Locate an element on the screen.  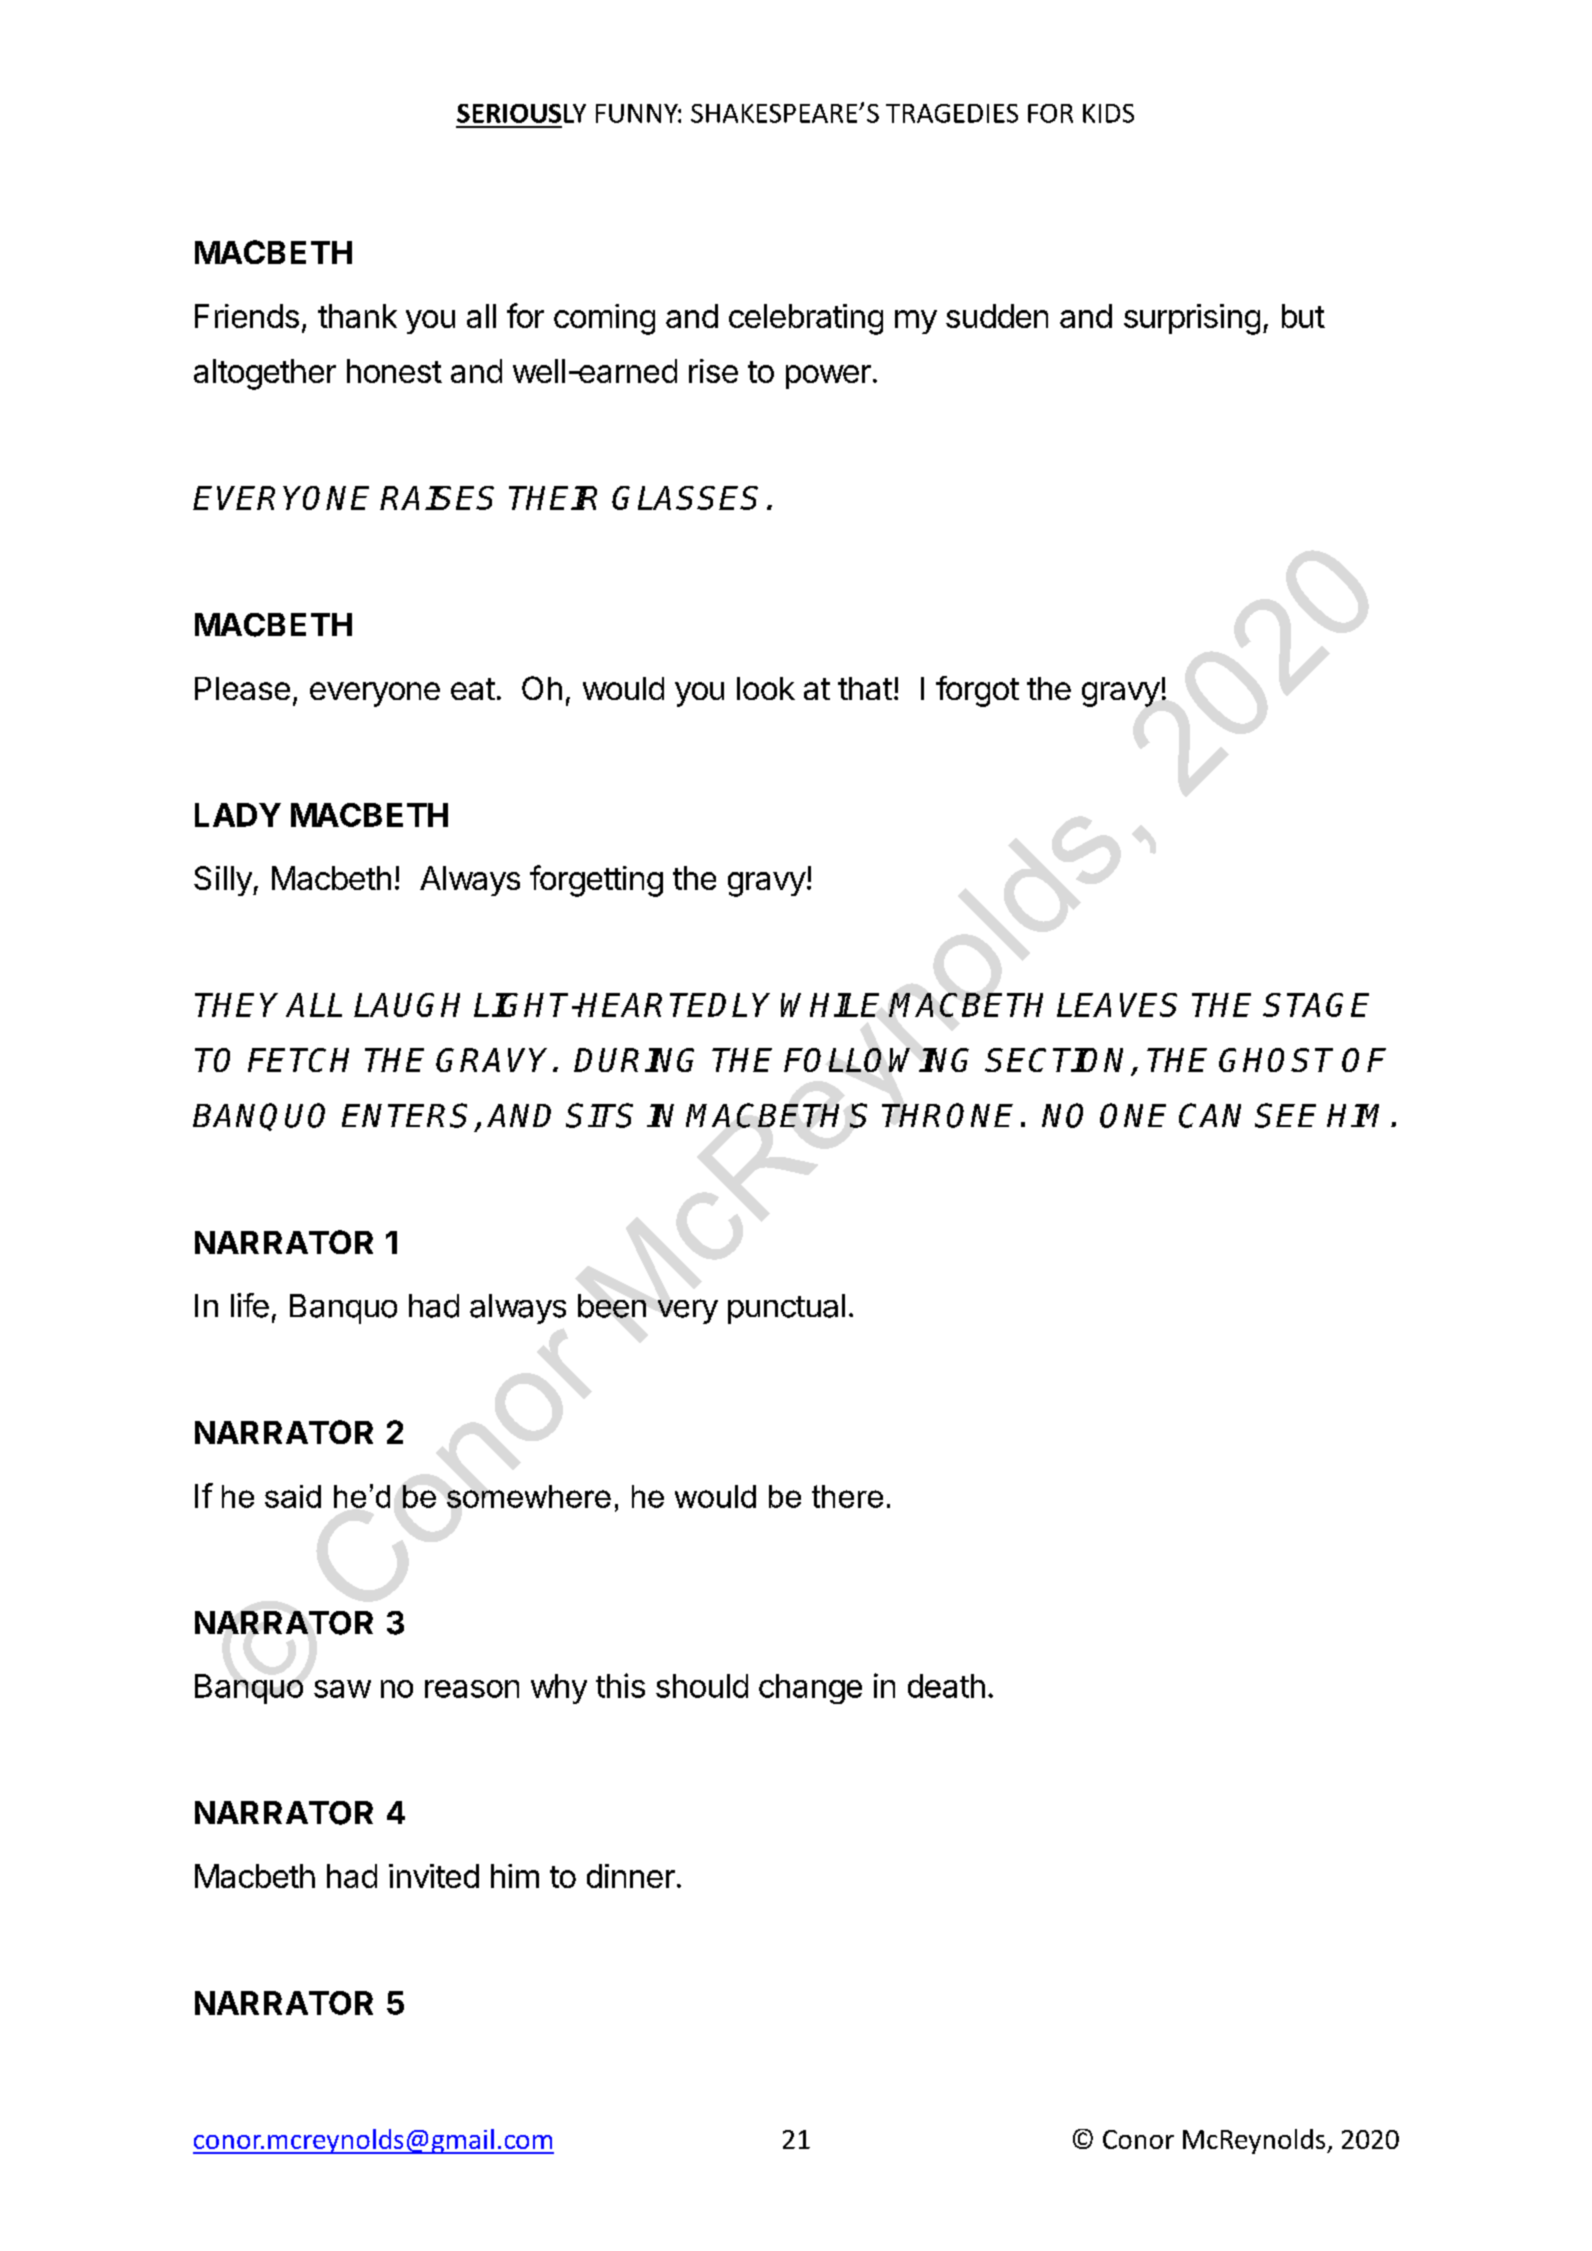
invited is located at coordinates (434, 1876).
